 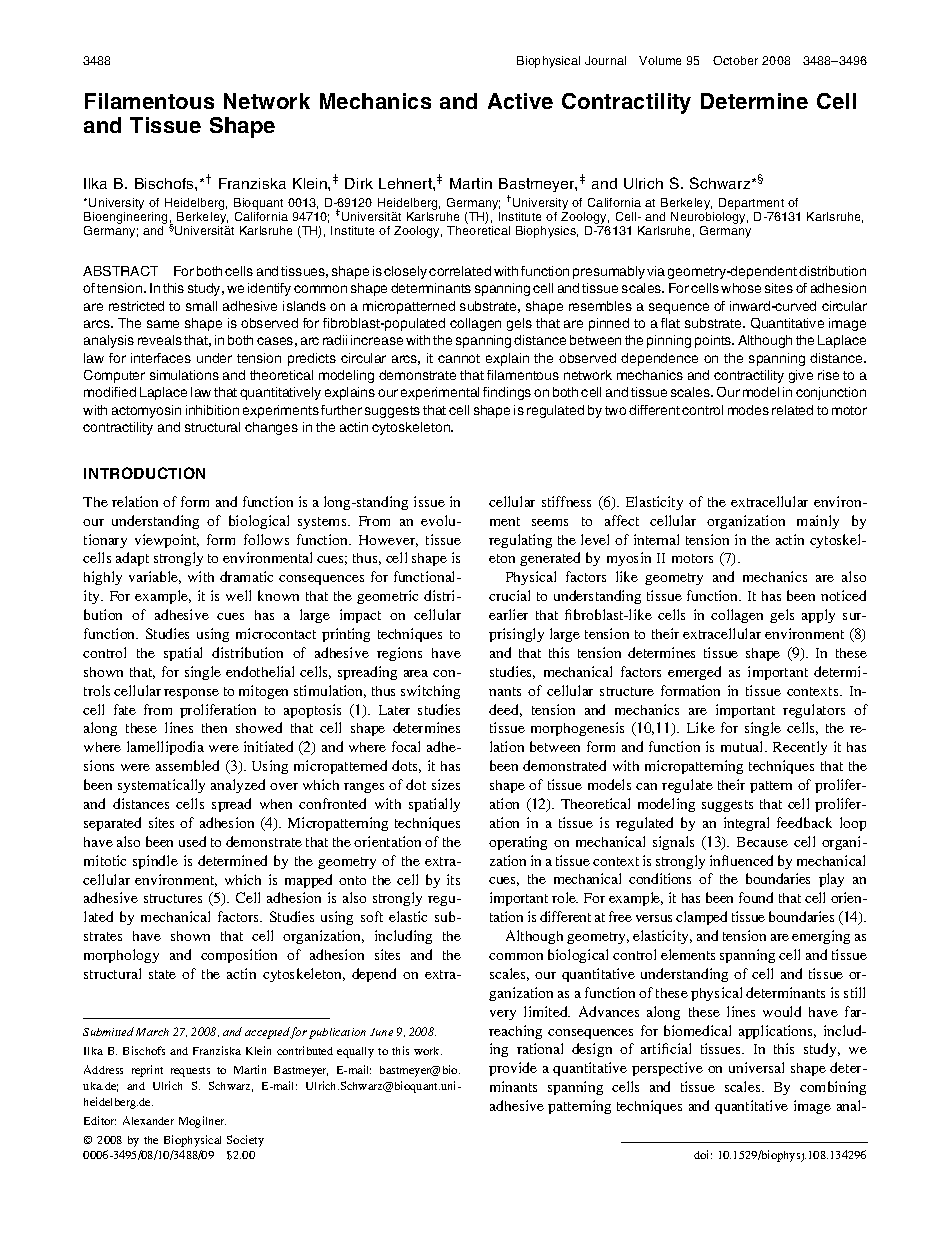 What do you see at coordinates (735, 60) in the image?
I see `October` at bounding box center [735, 60].
